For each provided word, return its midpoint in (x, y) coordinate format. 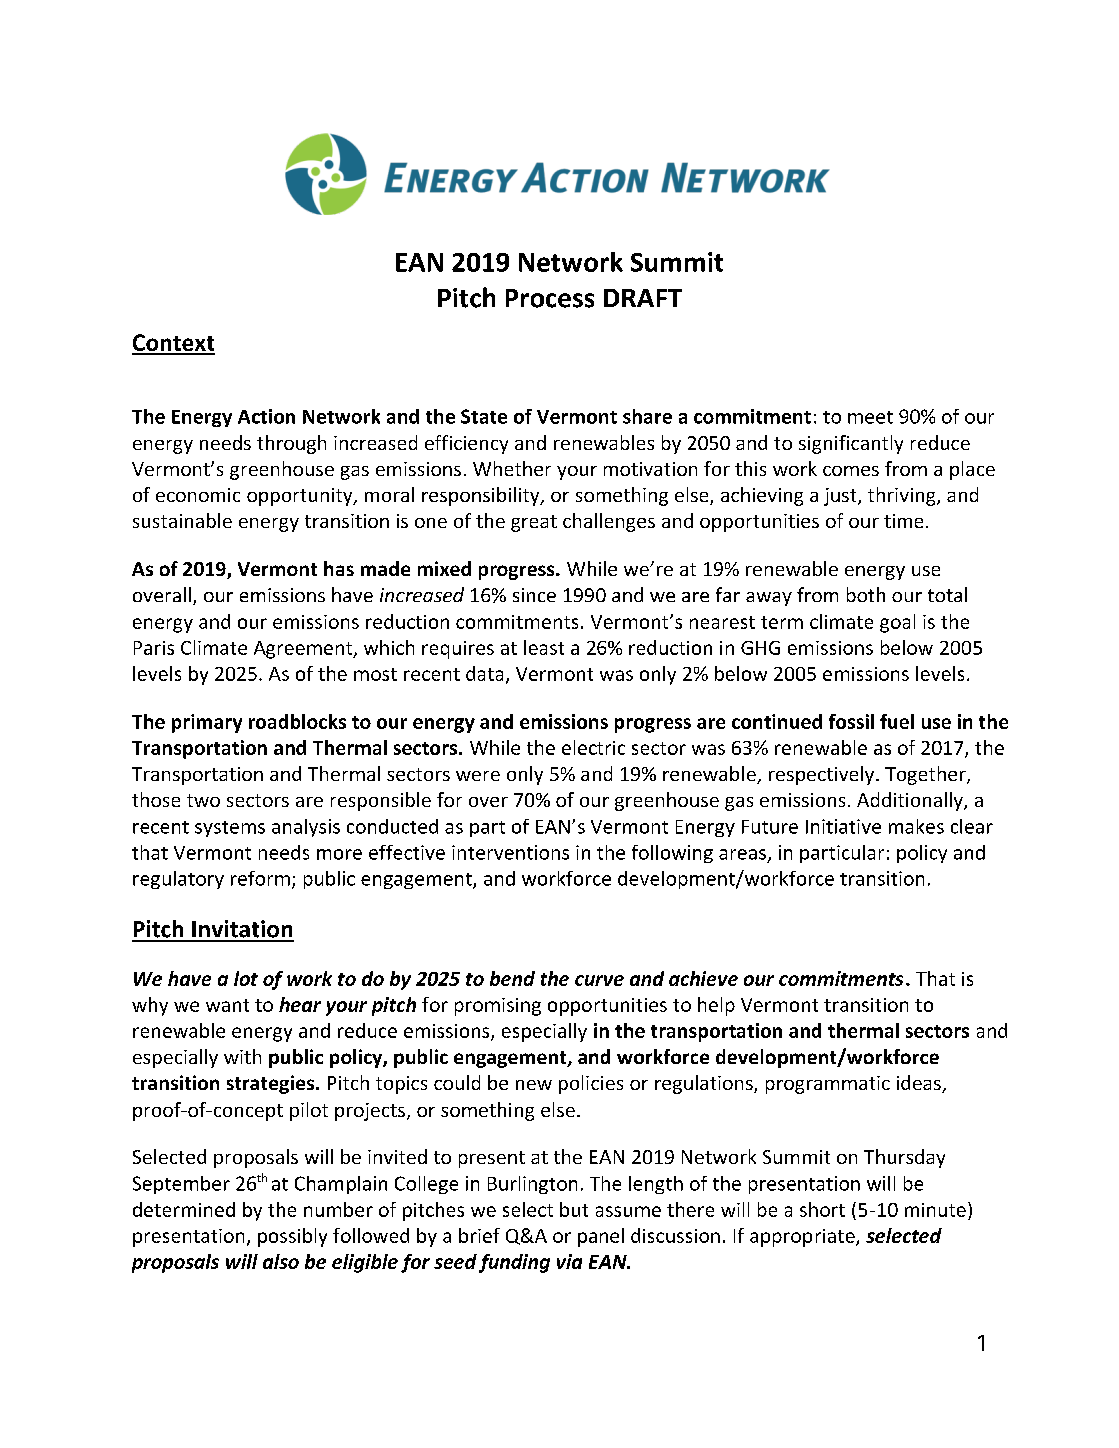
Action (266, 416)
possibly (292, 1237)
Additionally (911, 801)
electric (593, 747)
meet (870, 417)
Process (550, 298)
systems (230, 829)
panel (601, 1237)
